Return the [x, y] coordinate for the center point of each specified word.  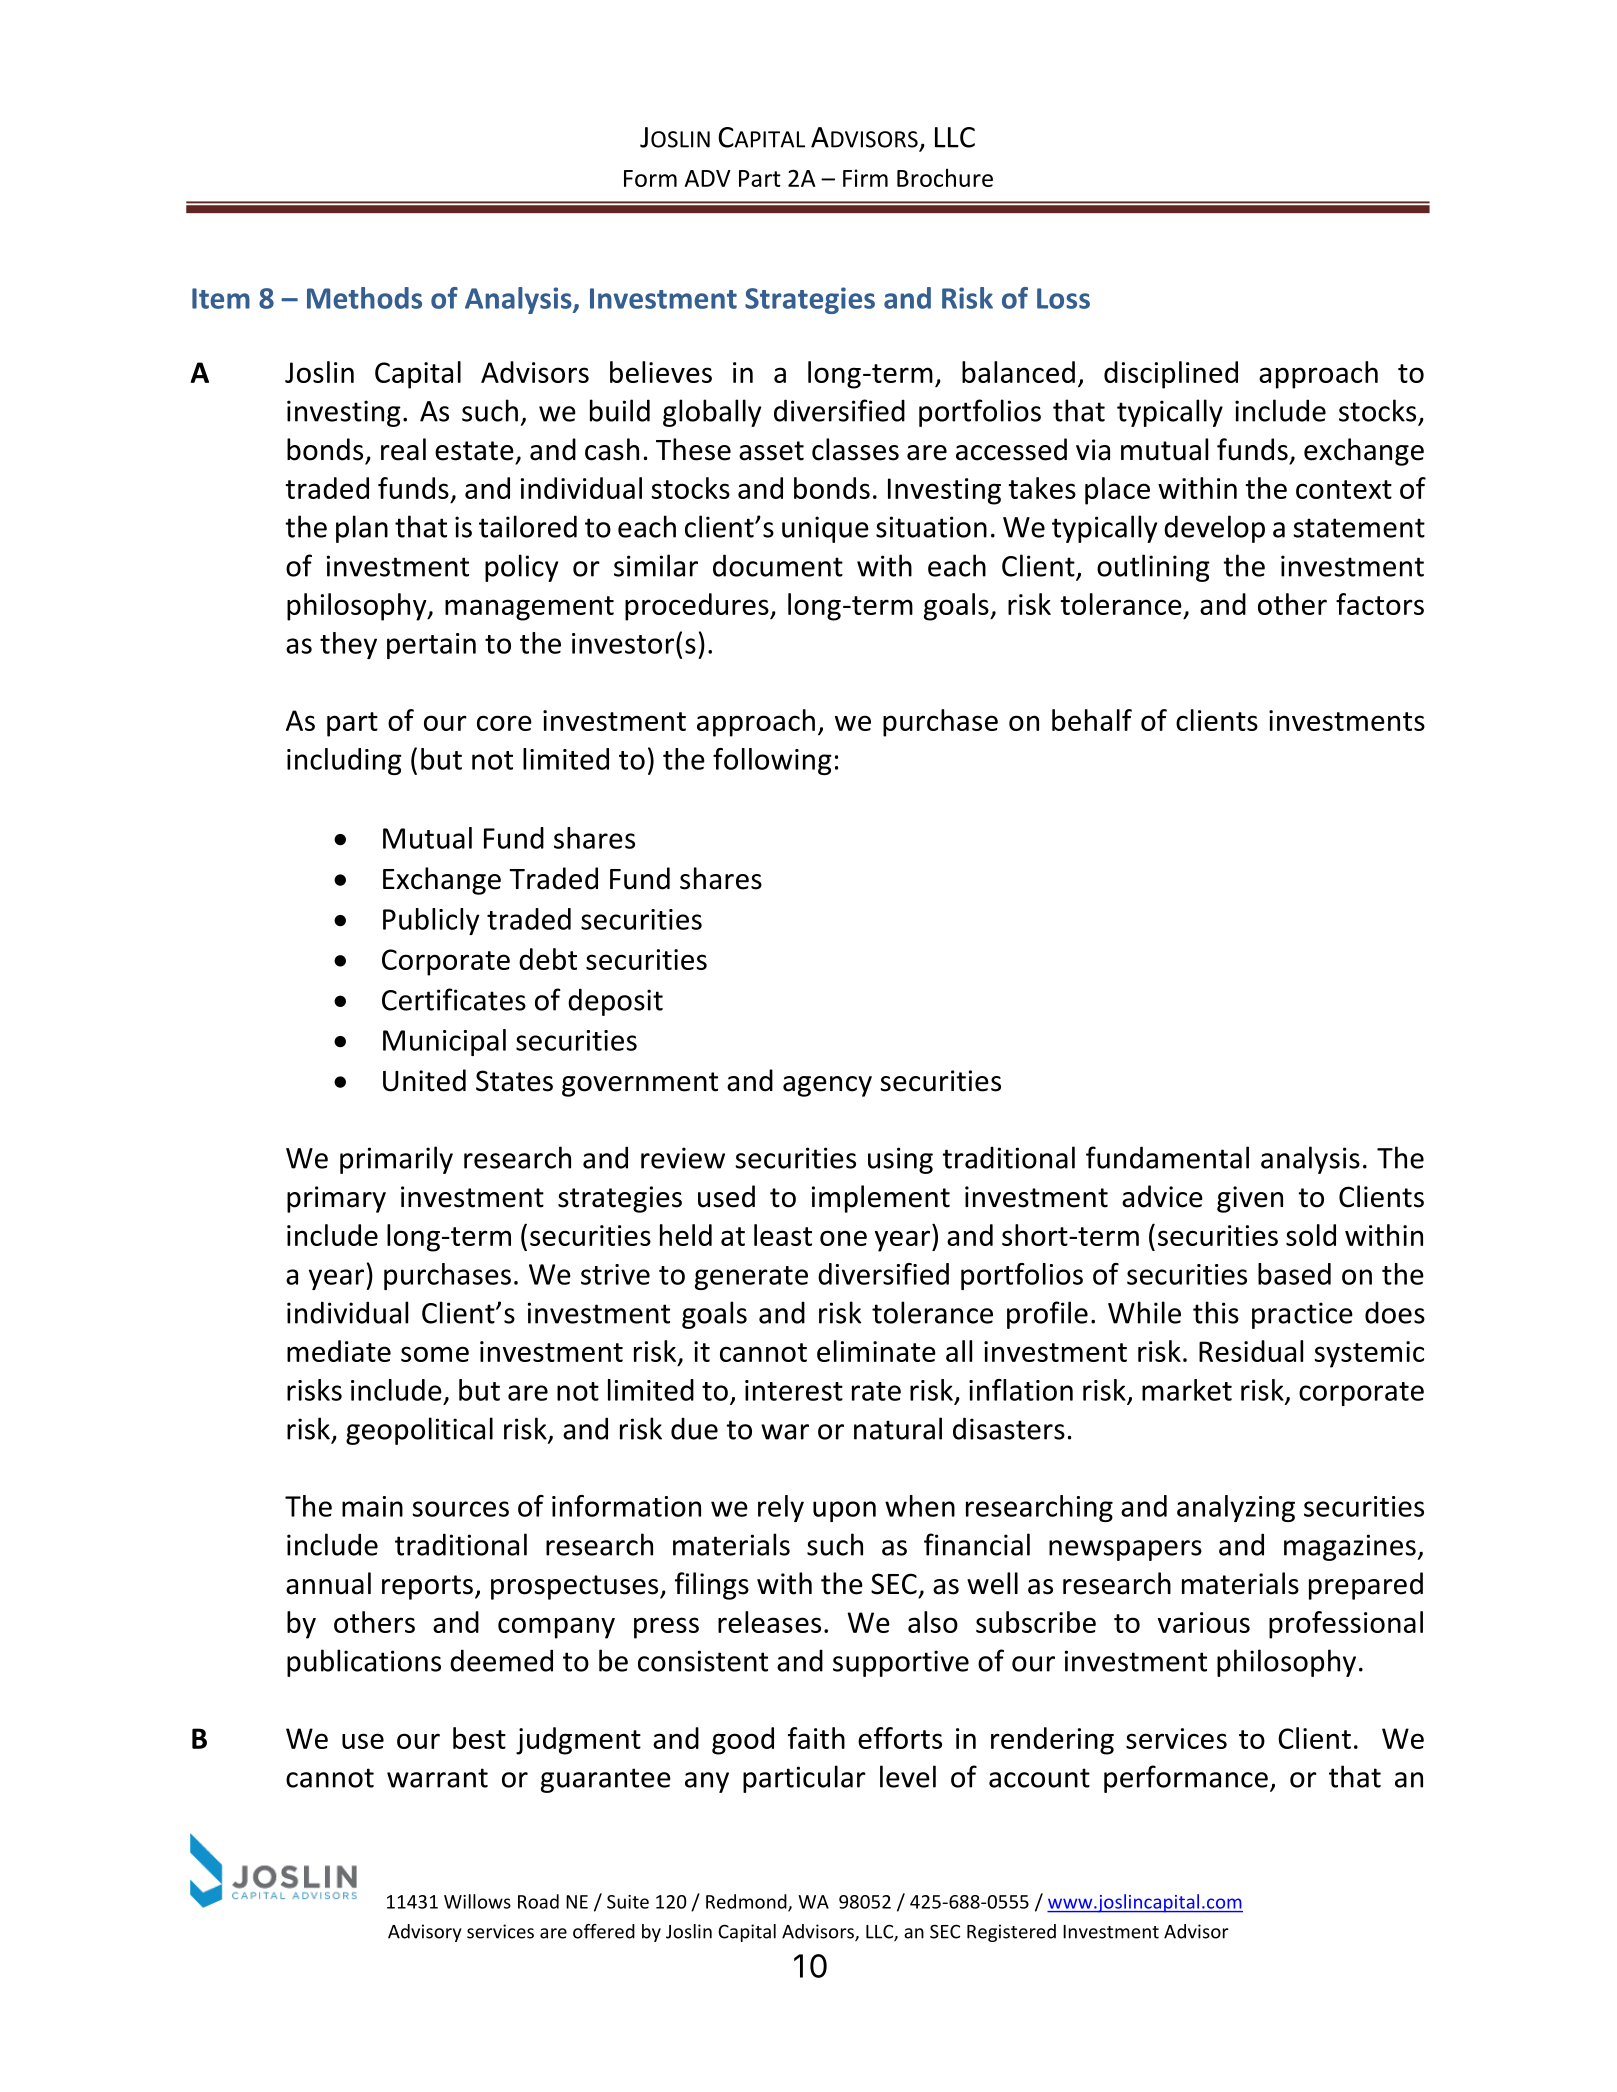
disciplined [1171, 375]
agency [827, 1086]
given [1250, 1199]
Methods [364, 298]
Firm [865, 178]
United [424, 1080]
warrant [437, 1778]
